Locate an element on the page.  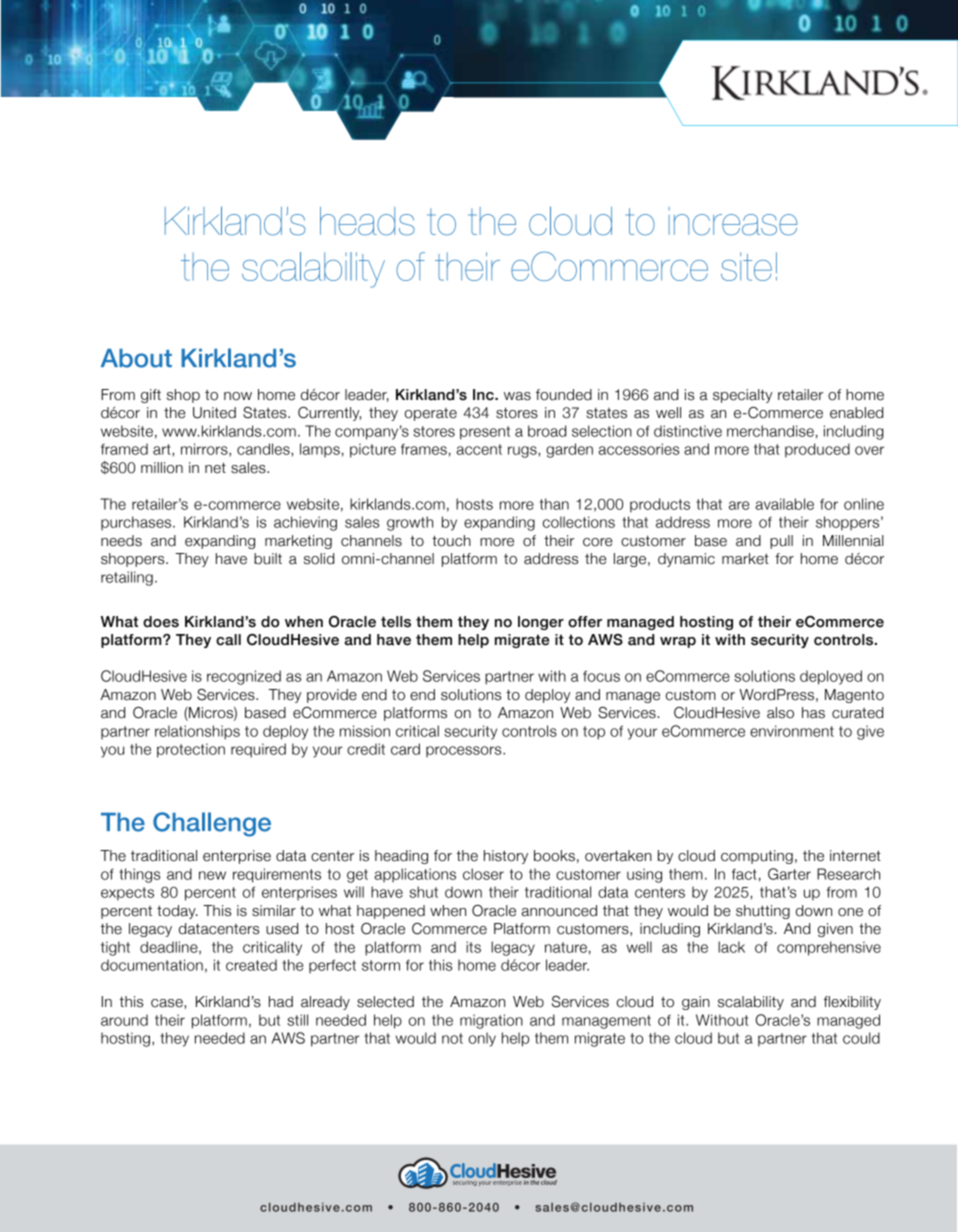
built is located at coordinates (268, 559).
